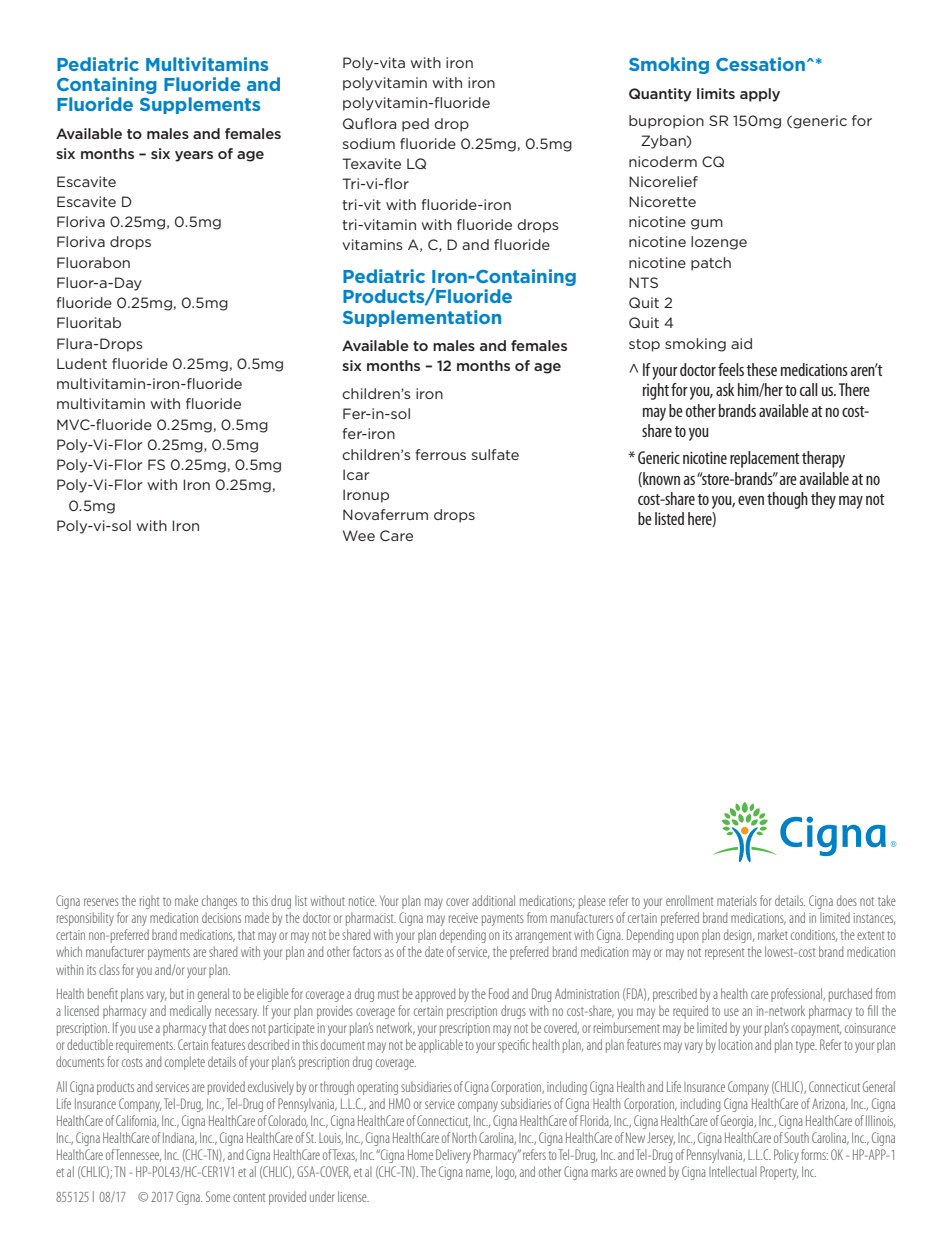 This screenshot has height=1233, width=952. What do you see at coordinates (200, 105) in the screenshot?
I see `Supplements` at bounding box center [200, 105].
